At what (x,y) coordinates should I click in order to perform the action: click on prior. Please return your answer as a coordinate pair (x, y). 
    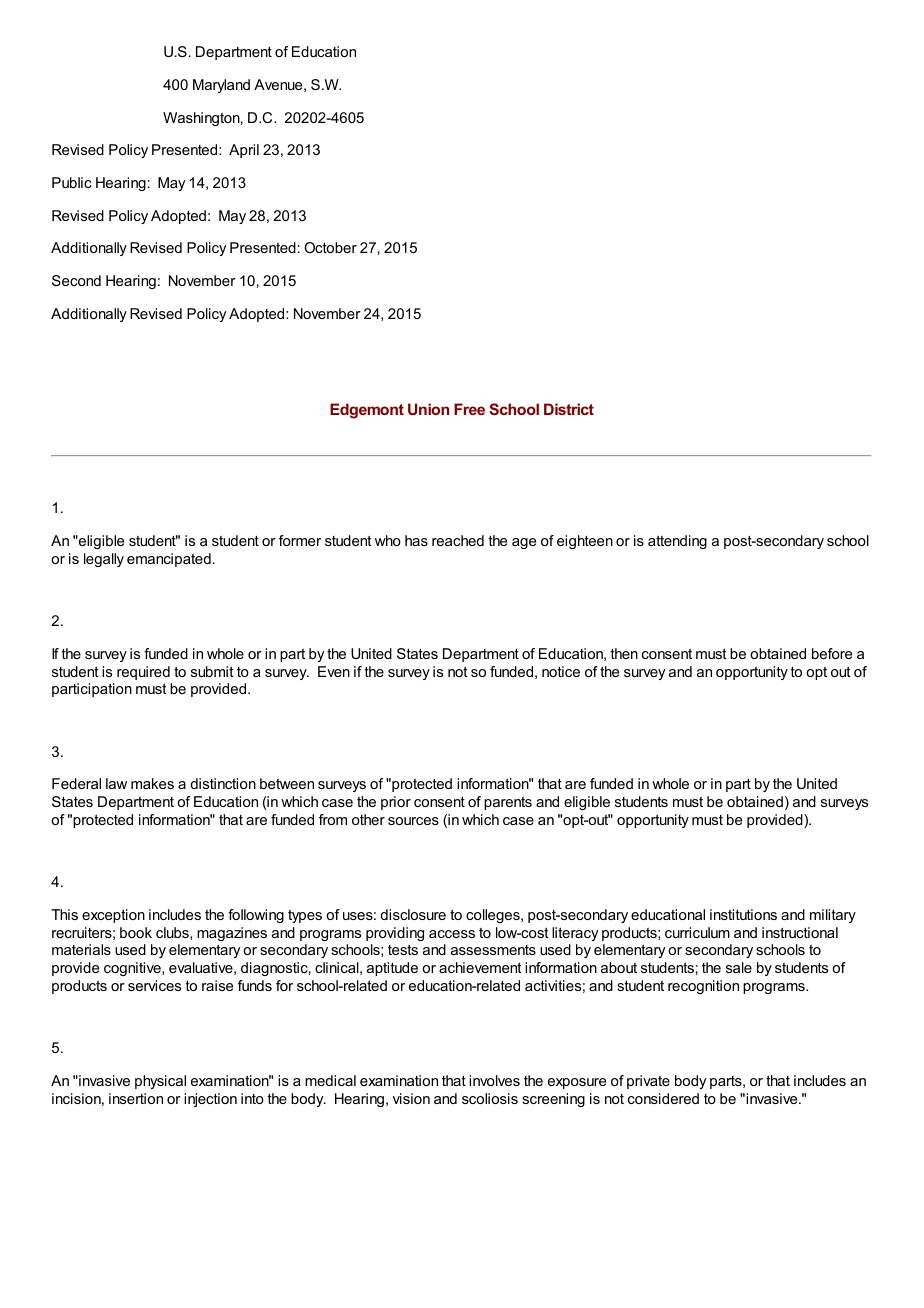
    Looking at the image, I should click on (396, 803).
